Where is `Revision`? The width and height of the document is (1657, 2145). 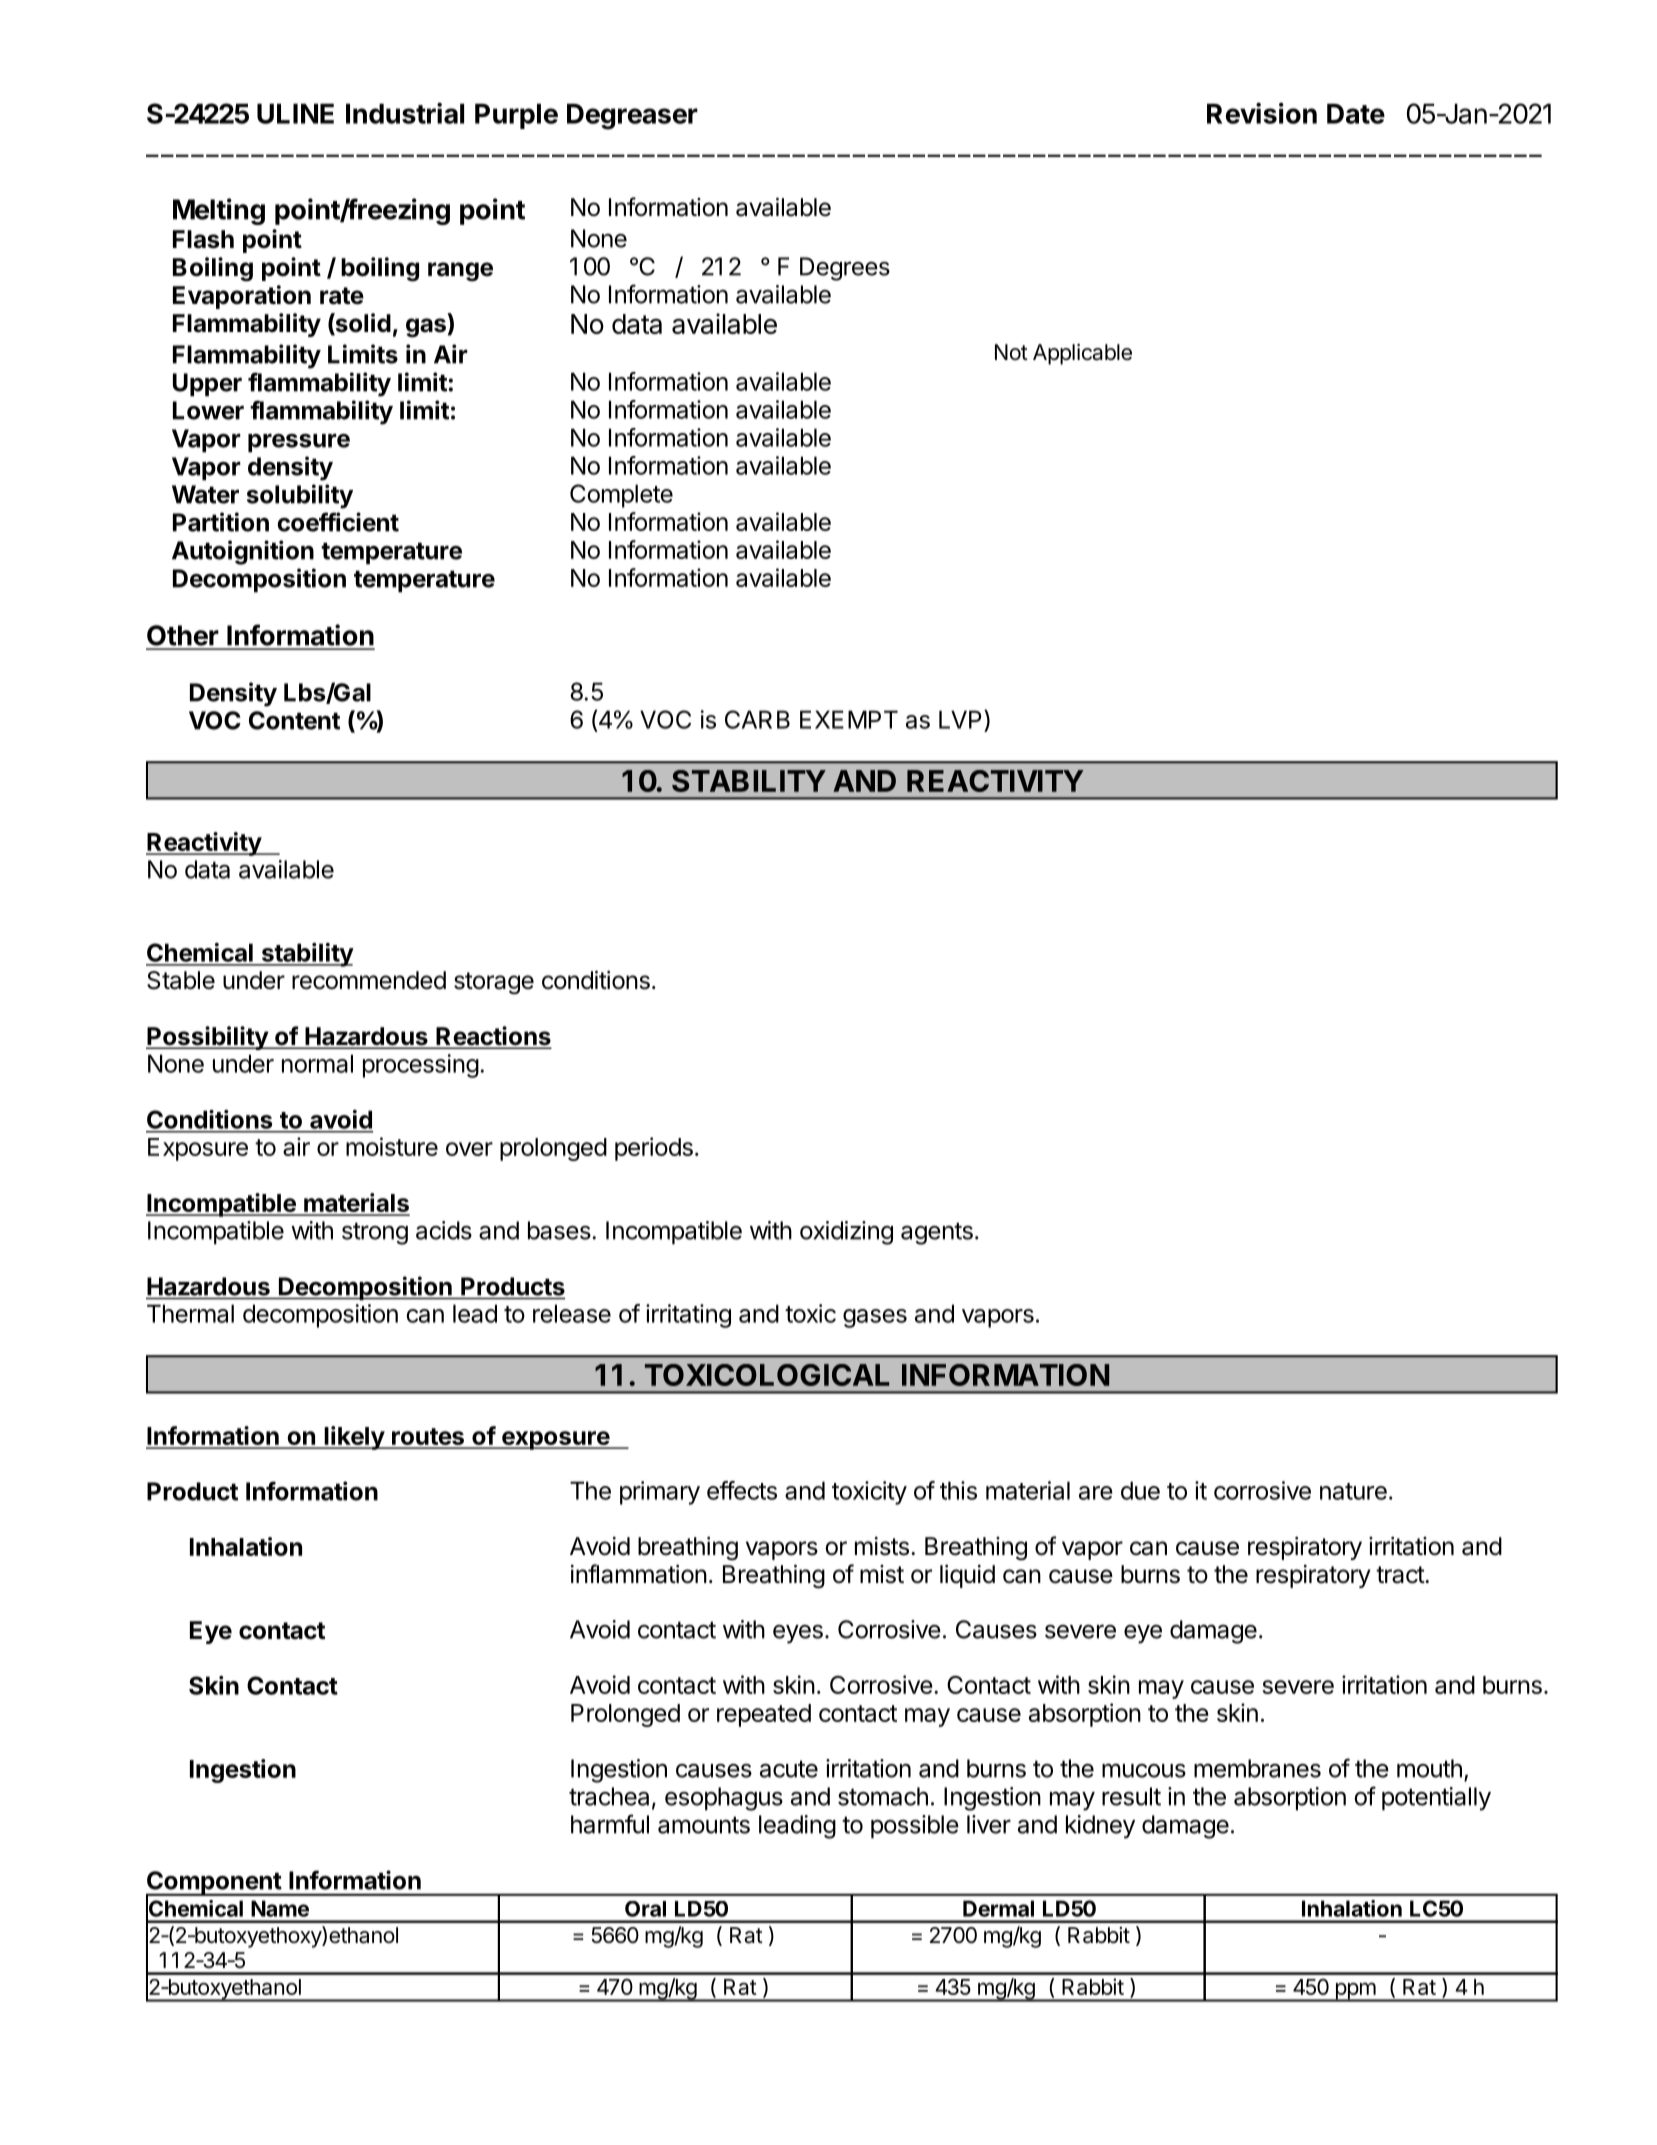
Revision is located at coordinates (1262, 113).
